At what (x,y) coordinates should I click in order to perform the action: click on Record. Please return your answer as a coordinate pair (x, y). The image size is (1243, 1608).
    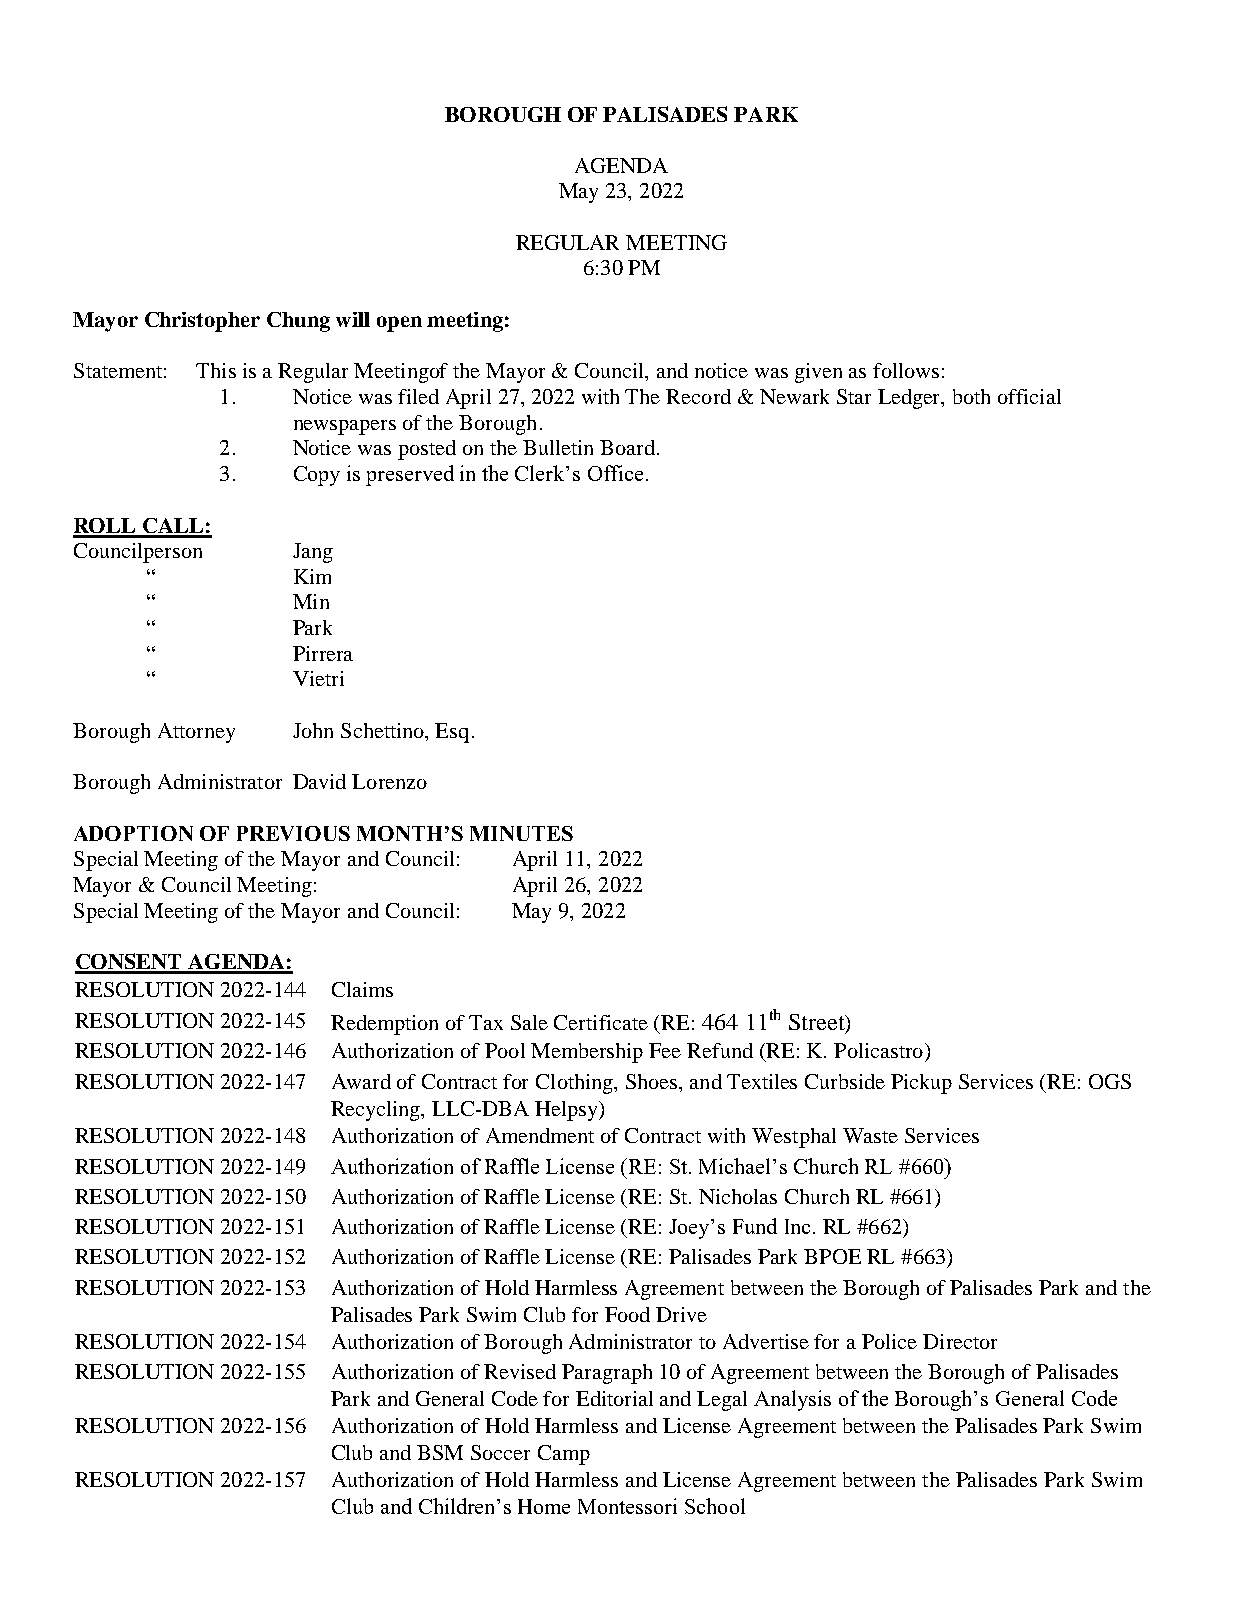
    Looking at the image, I should click on (698, 396).
